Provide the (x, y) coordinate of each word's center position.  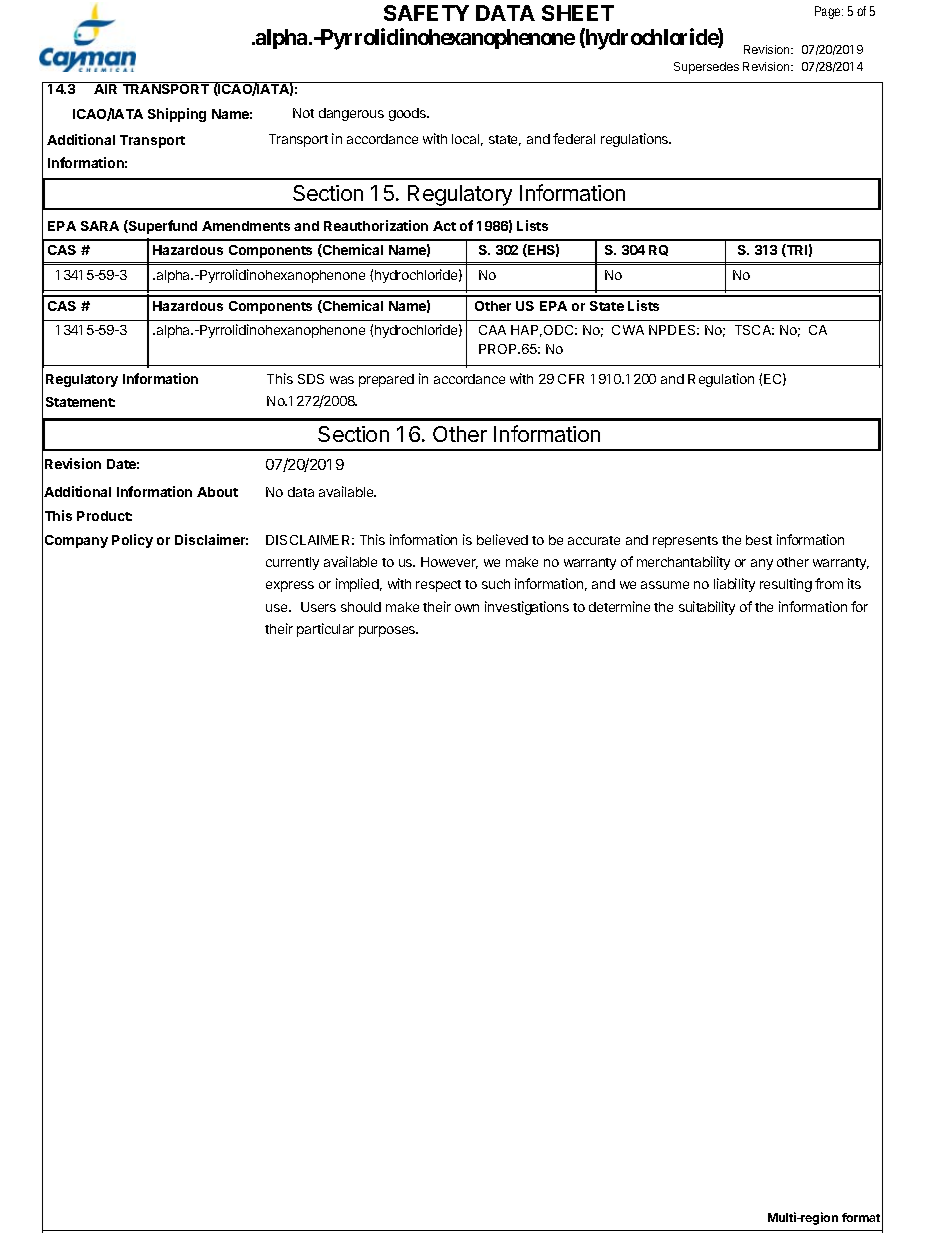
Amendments (246, 226)
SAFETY (426, 13)
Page (827, 12)
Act (444, 226)
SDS (311, 379)
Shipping (177, 115)
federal (574, 138)
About (217, 492)
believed (502, 539)
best (759, 540)
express (290, 586)
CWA (628, 330)
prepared (386, 380)
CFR (571, 379)
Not (303, 113)
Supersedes (706, 68)
